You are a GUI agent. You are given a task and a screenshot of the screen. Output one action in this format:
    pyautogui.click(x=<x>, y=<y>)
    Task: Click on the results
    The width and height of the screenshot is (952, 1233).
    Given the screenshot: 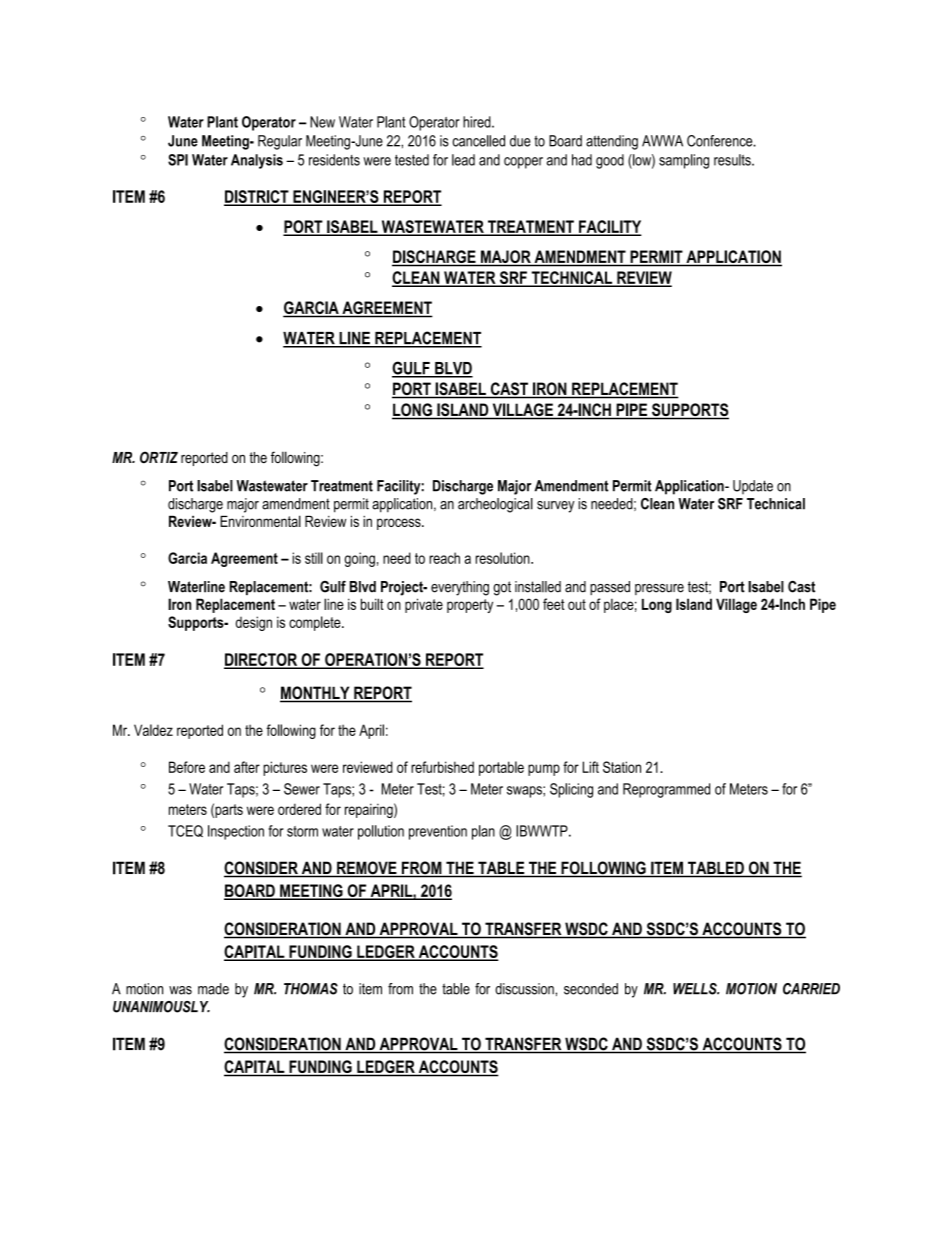 What is the action you would take?
    pyautogui.click(x=733, y=160)
